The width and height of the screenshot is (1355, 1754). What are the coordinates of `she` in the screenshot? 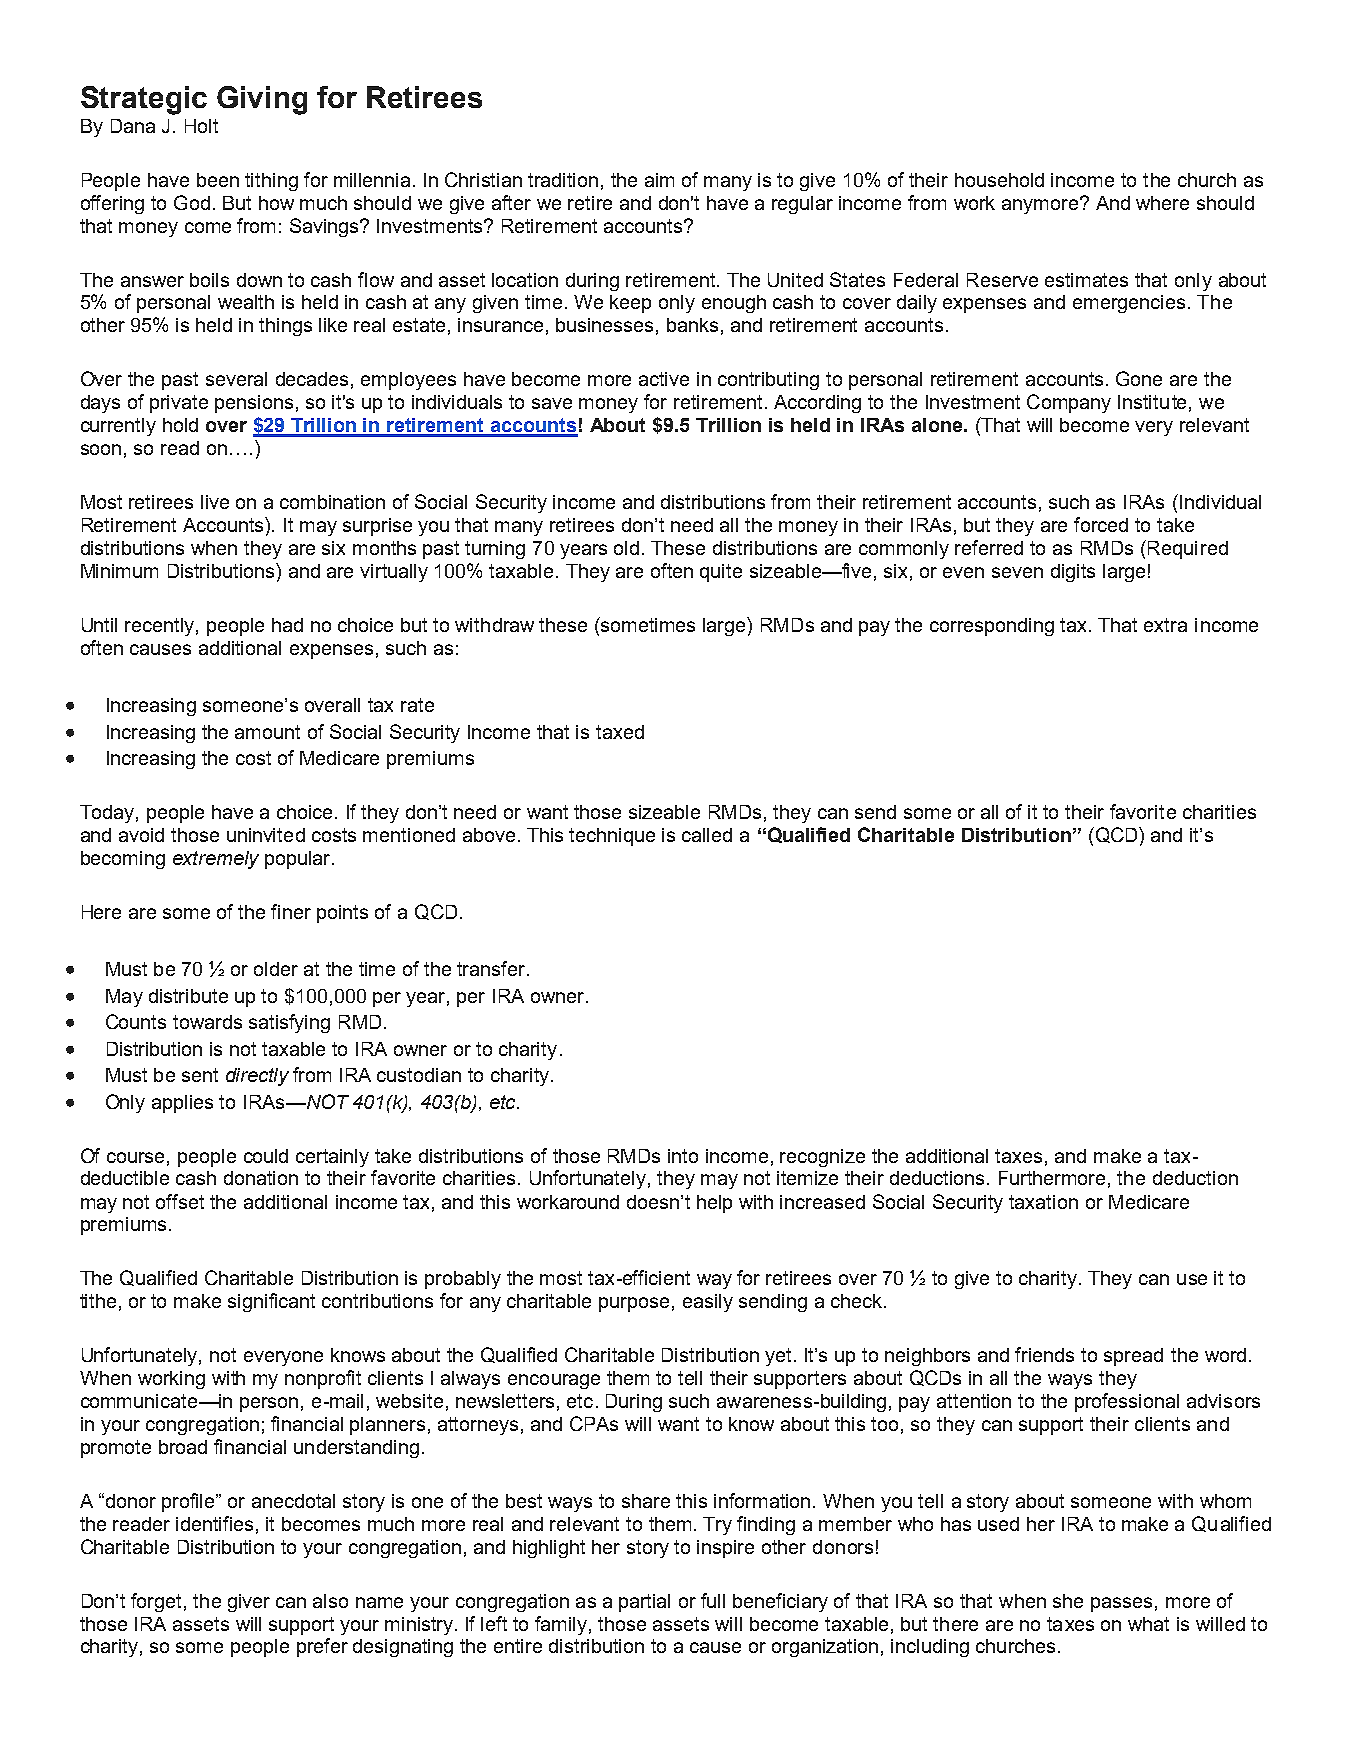 It's located at (1068, 1601).
